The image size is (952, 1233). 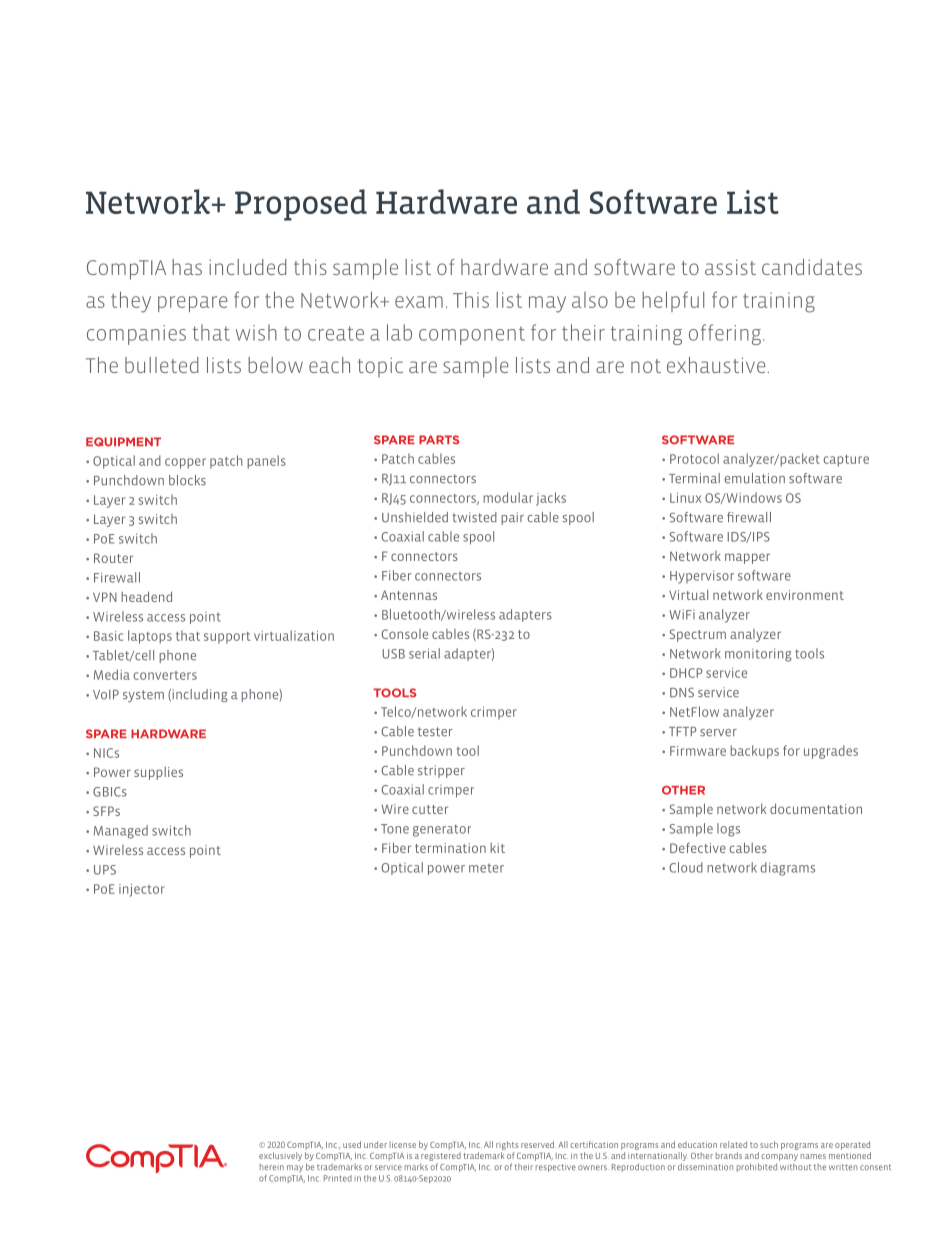 What do you see at coordinates (507, 1145) in the document?
I see `rights` at bounding box center [507, 1145].
